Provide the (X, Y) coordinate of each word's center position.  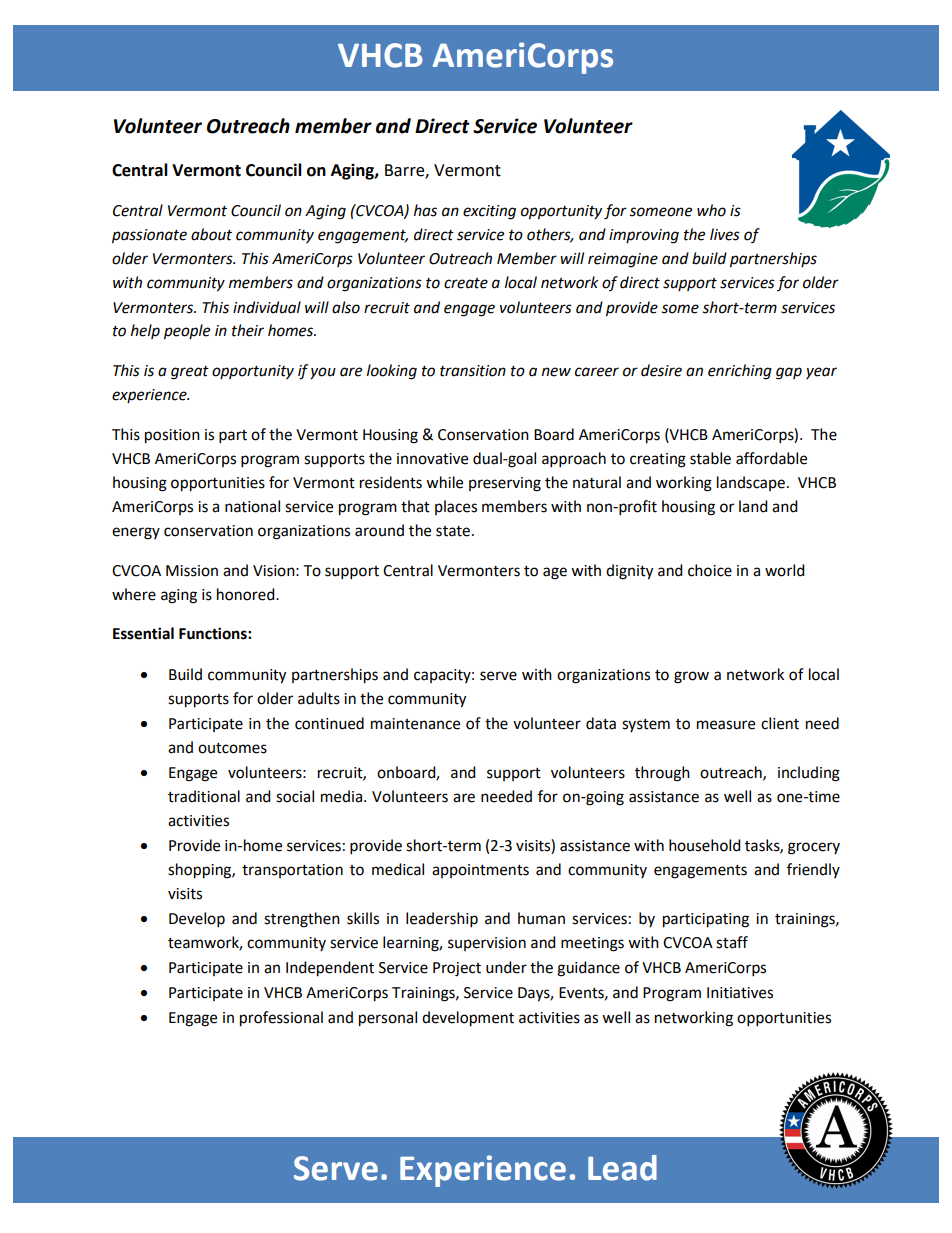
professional (281, 1019)
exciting (489, 212)
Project (457, 969)
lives (725, 234)
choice (710, 570)
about (211, 234)
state (453, 531)
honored (247, 594)
